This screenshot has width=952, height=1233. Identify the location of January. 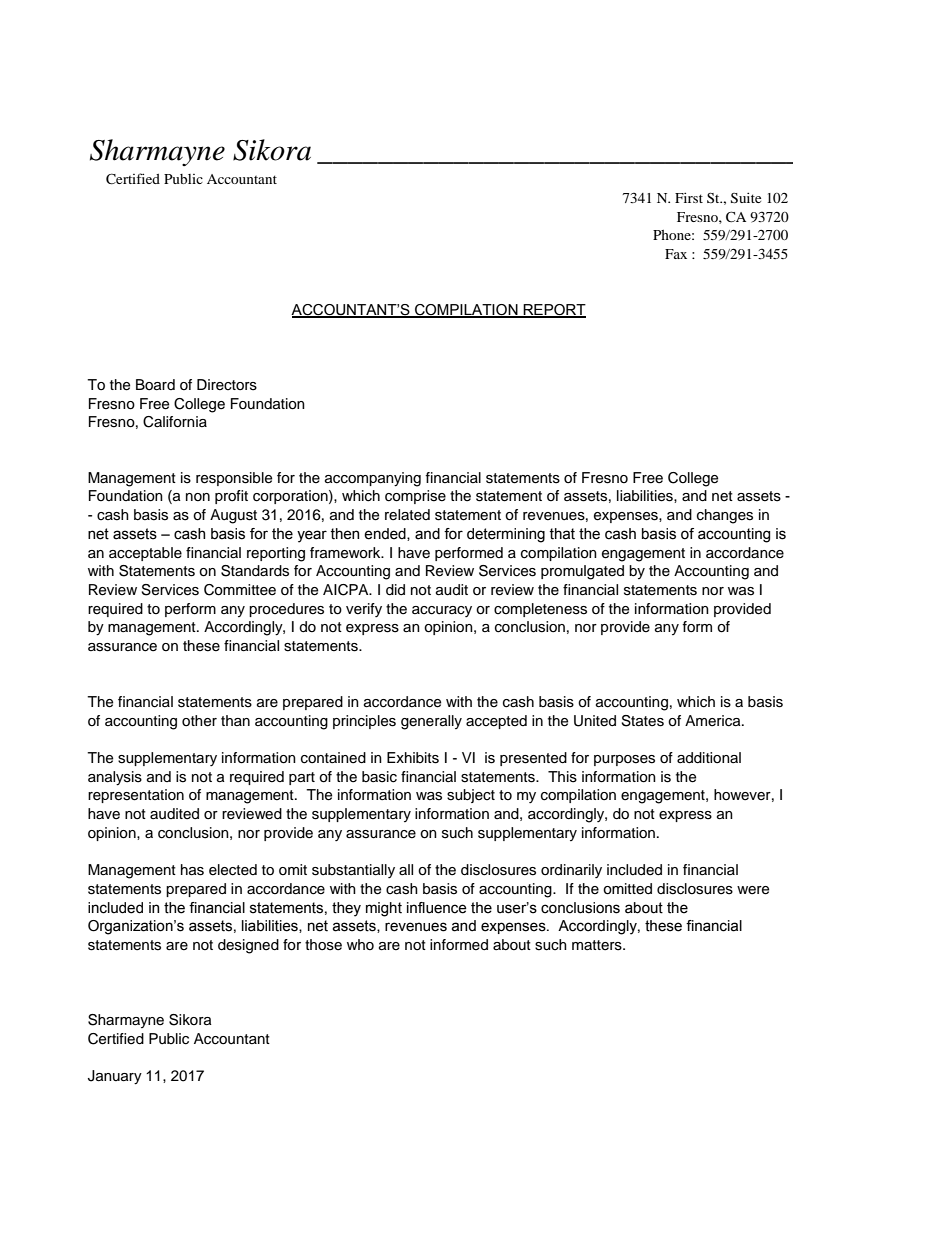
(115, 1077).
